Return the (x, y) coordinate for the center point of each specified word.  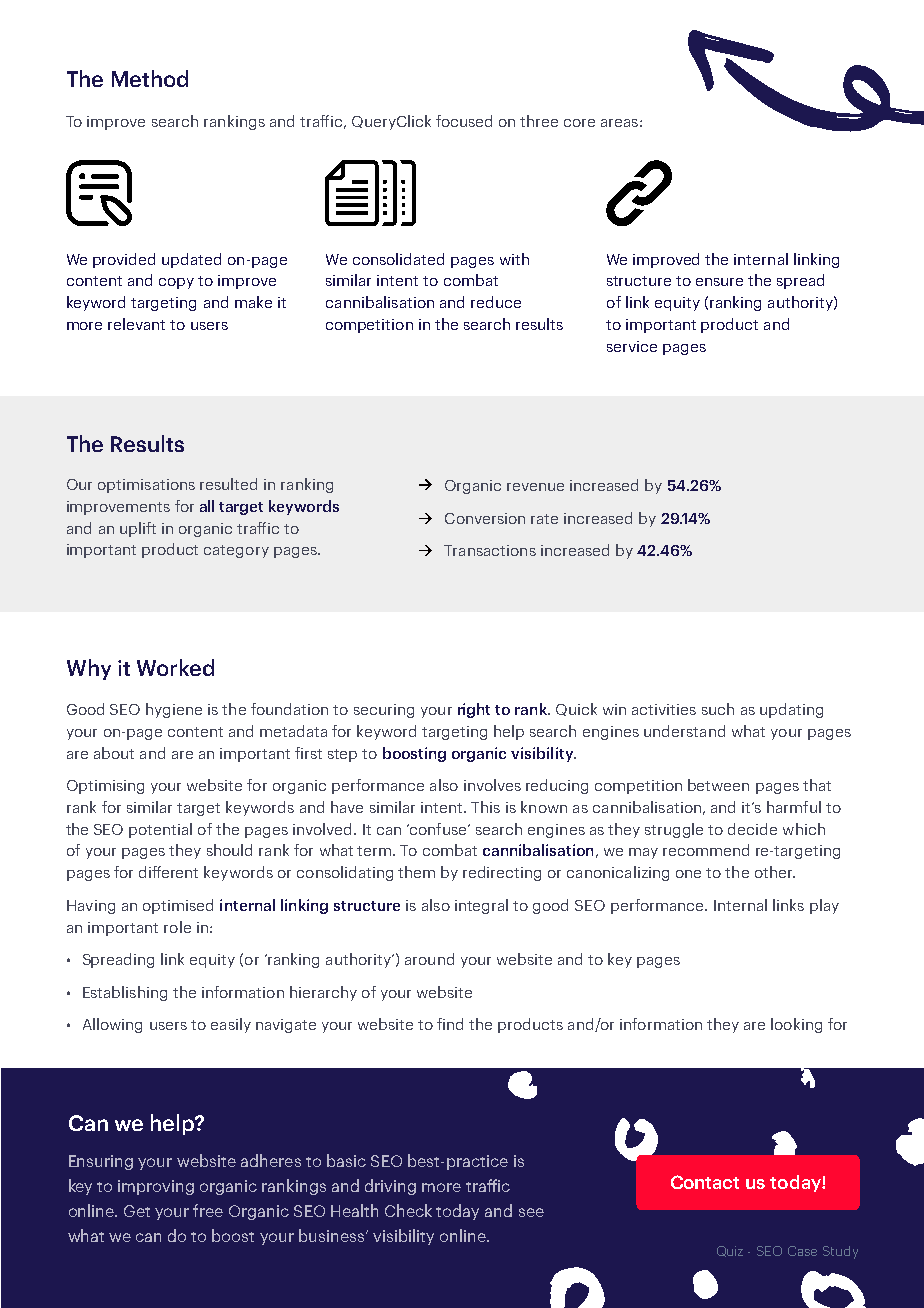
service (632, 346)
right (474, 710)
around (429, 959)
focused (464, 121)
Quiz (730, 1251)
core (579, 123)
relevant (136, 324)
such (718, 709)
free (208, 1210)
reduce (496, 302)
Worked (175, 667)
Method (150, 78)
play (824, 906)
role (177, 927)
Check (408, 1210)
